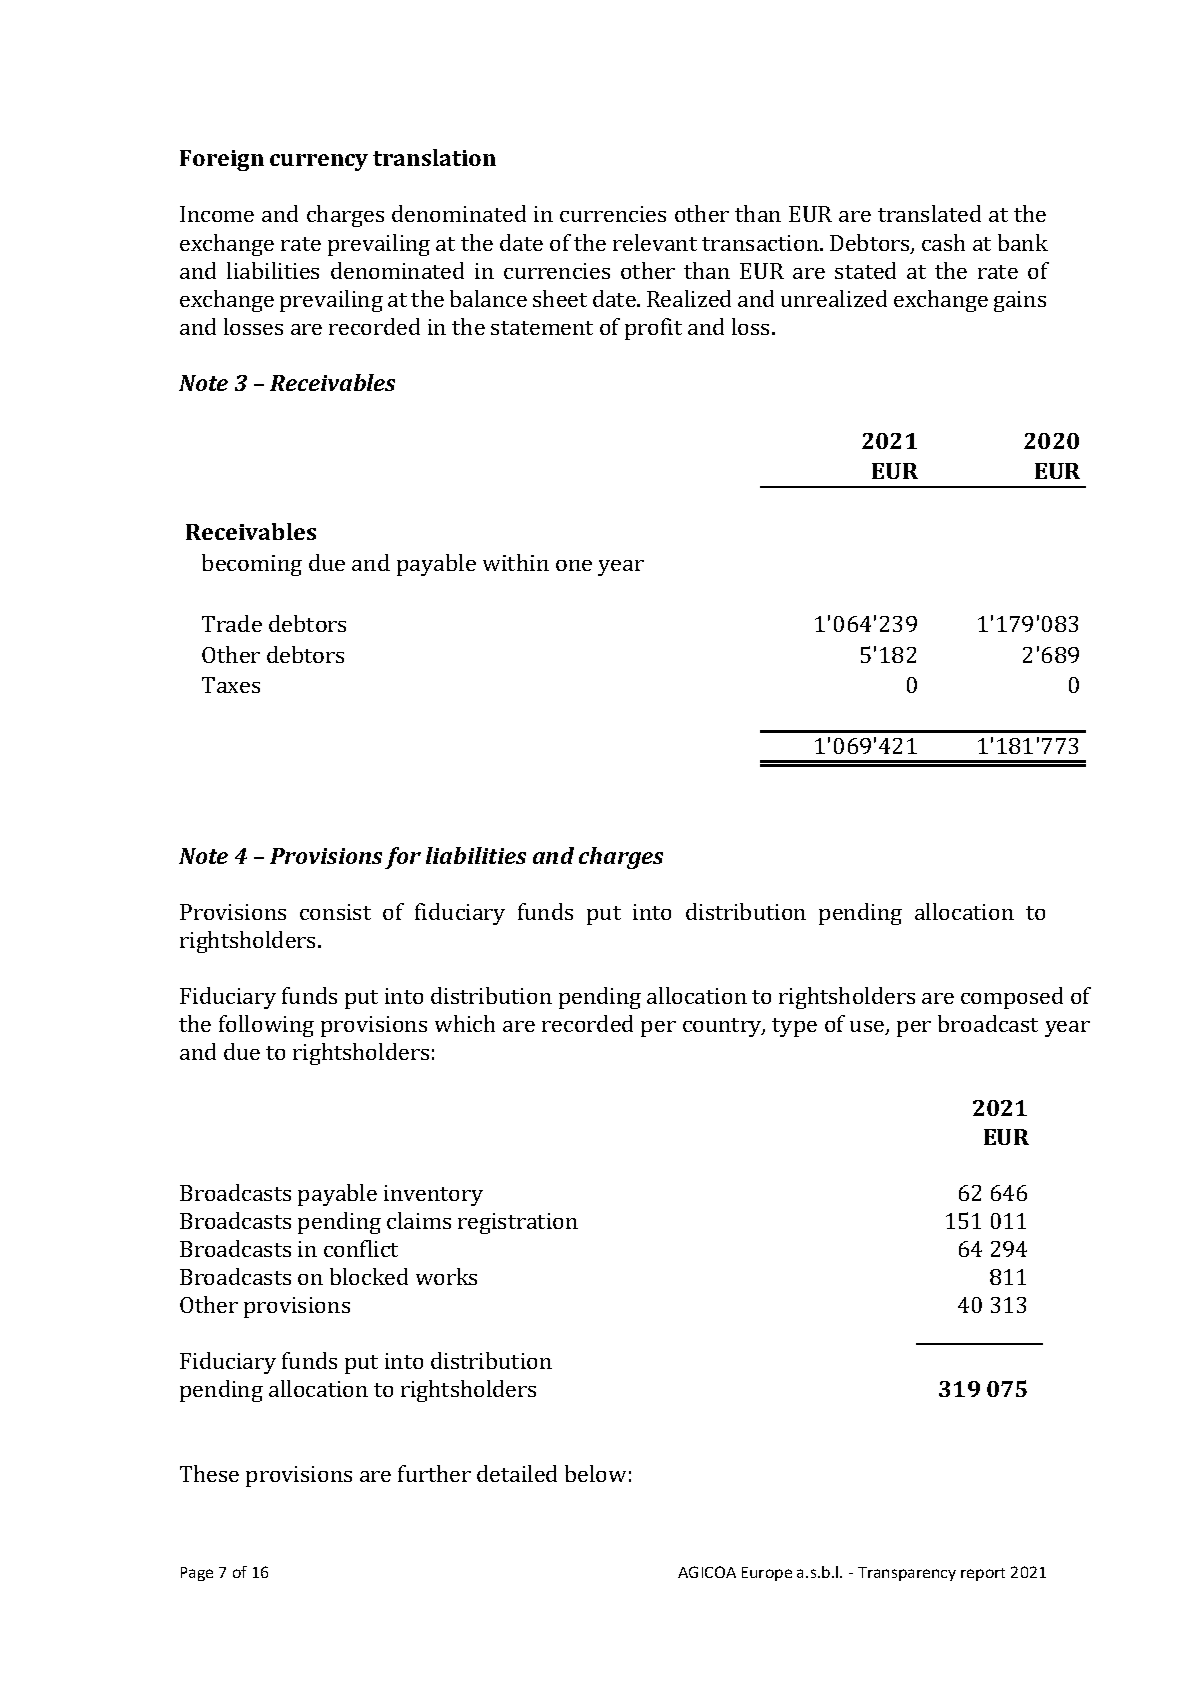 This screenshot has height=1682, width=1189. Describe the element at coordinates (595, 1473) in the screenshot. I see `below` at that location.
